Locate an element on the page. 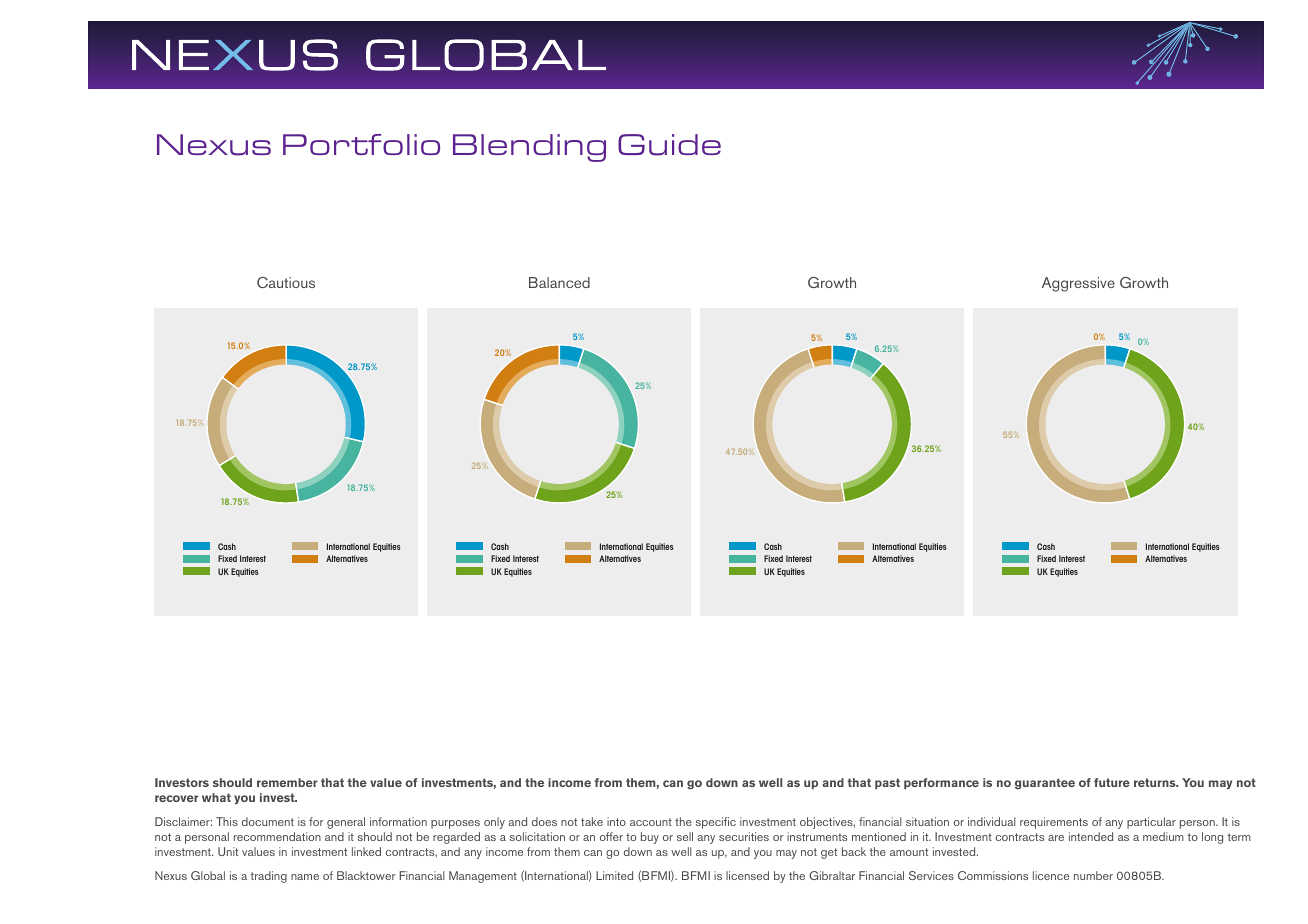  recommendation is located at coordinates (277, 836).
